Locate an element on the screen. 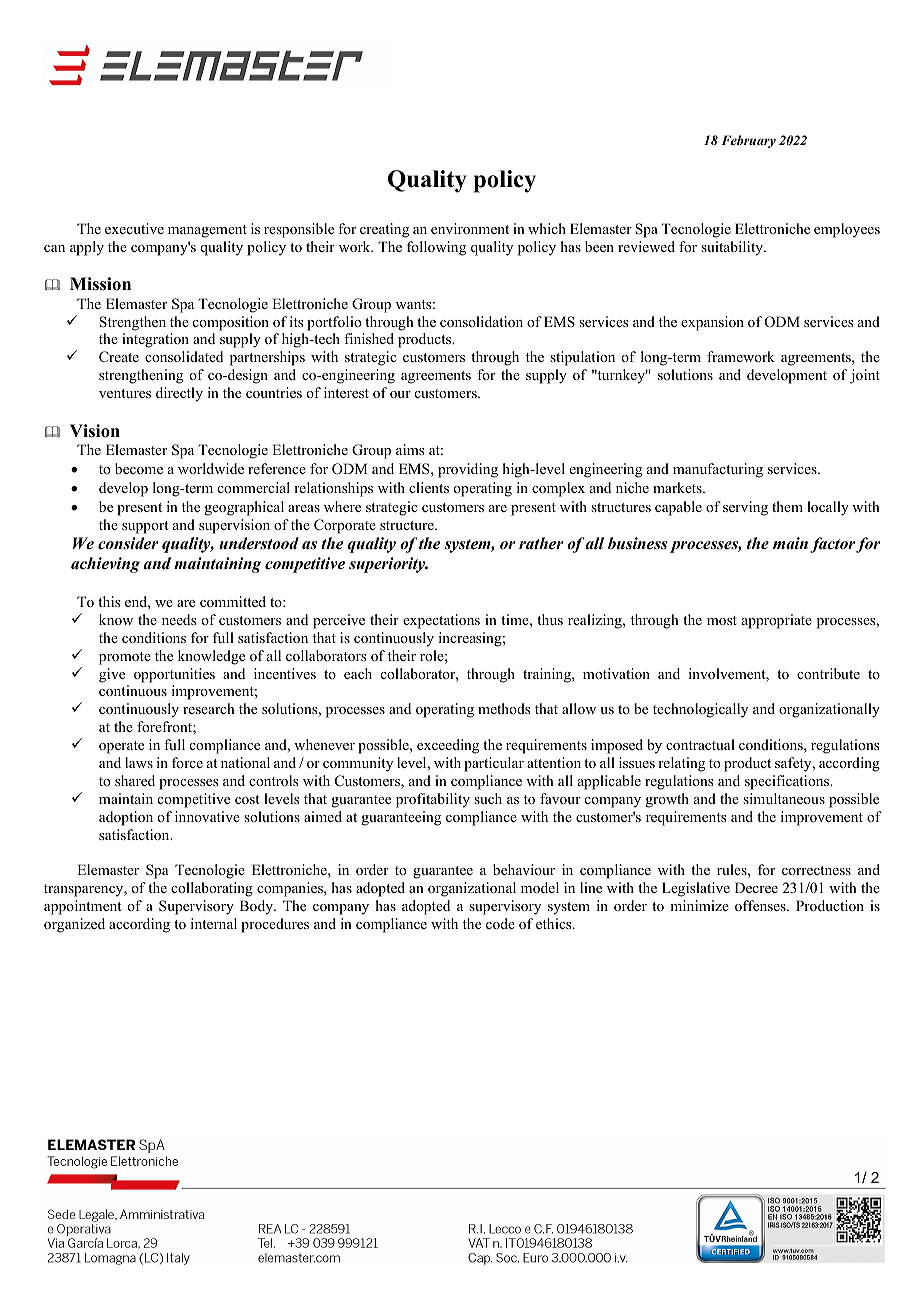 This screenshot has width=924, height=1309. collaborating is located at coordinates (212, 889).
